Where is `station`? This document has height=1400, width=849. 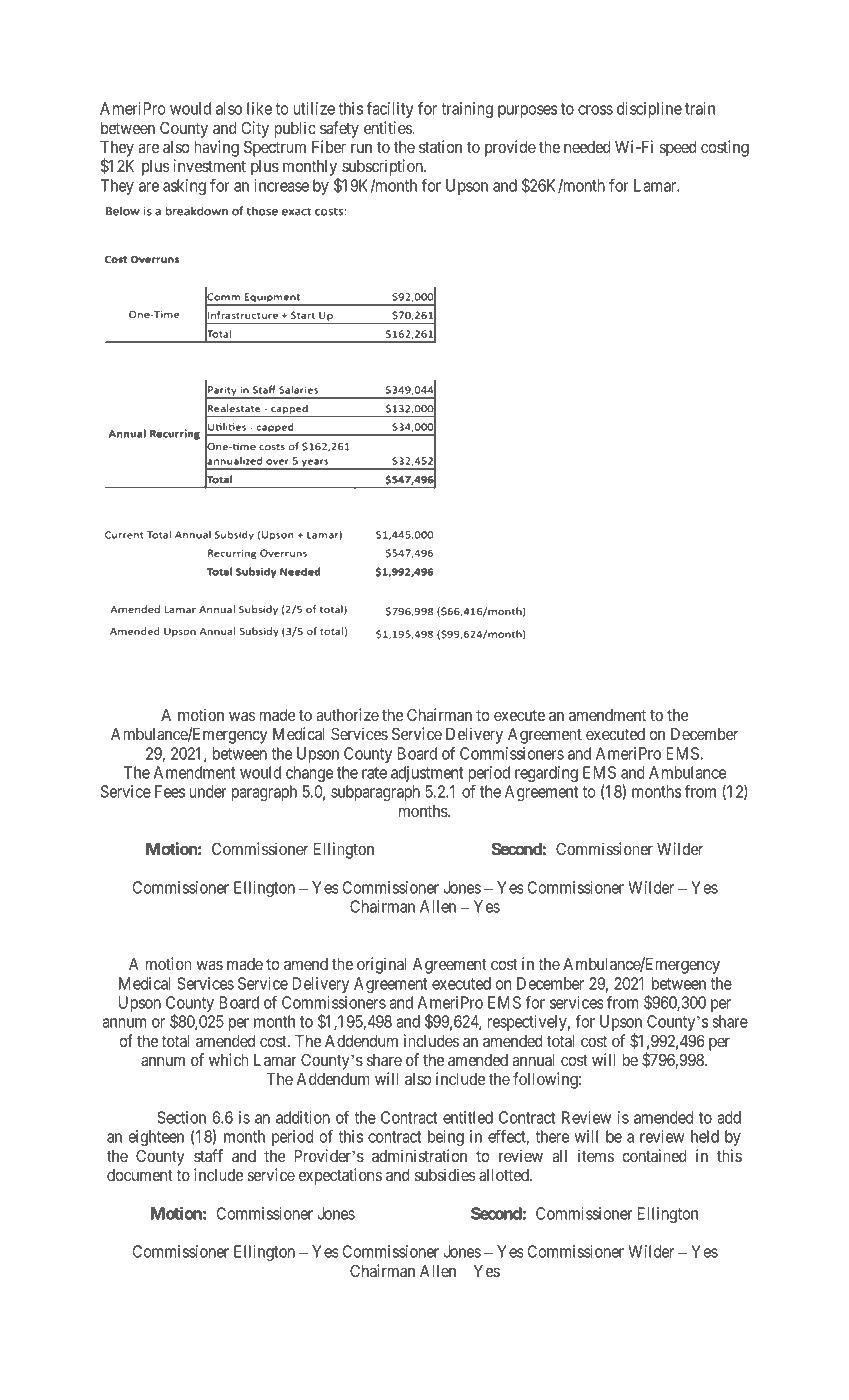 station is located at coordinates (440, 146).
